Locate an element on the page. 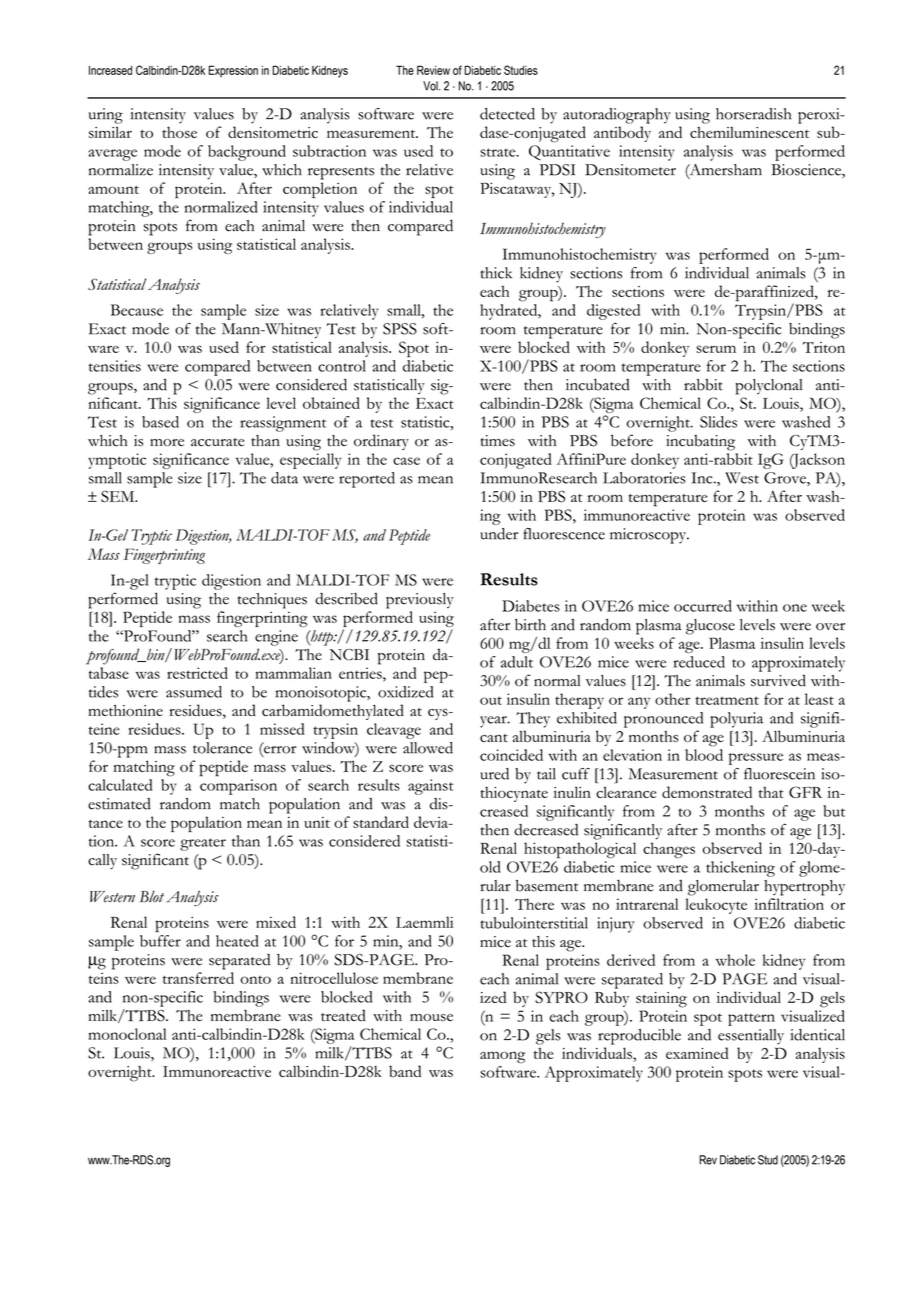 Image resolution: width=924 pixels, height=1308 pixels. times is located at coordinates (497, 441).
